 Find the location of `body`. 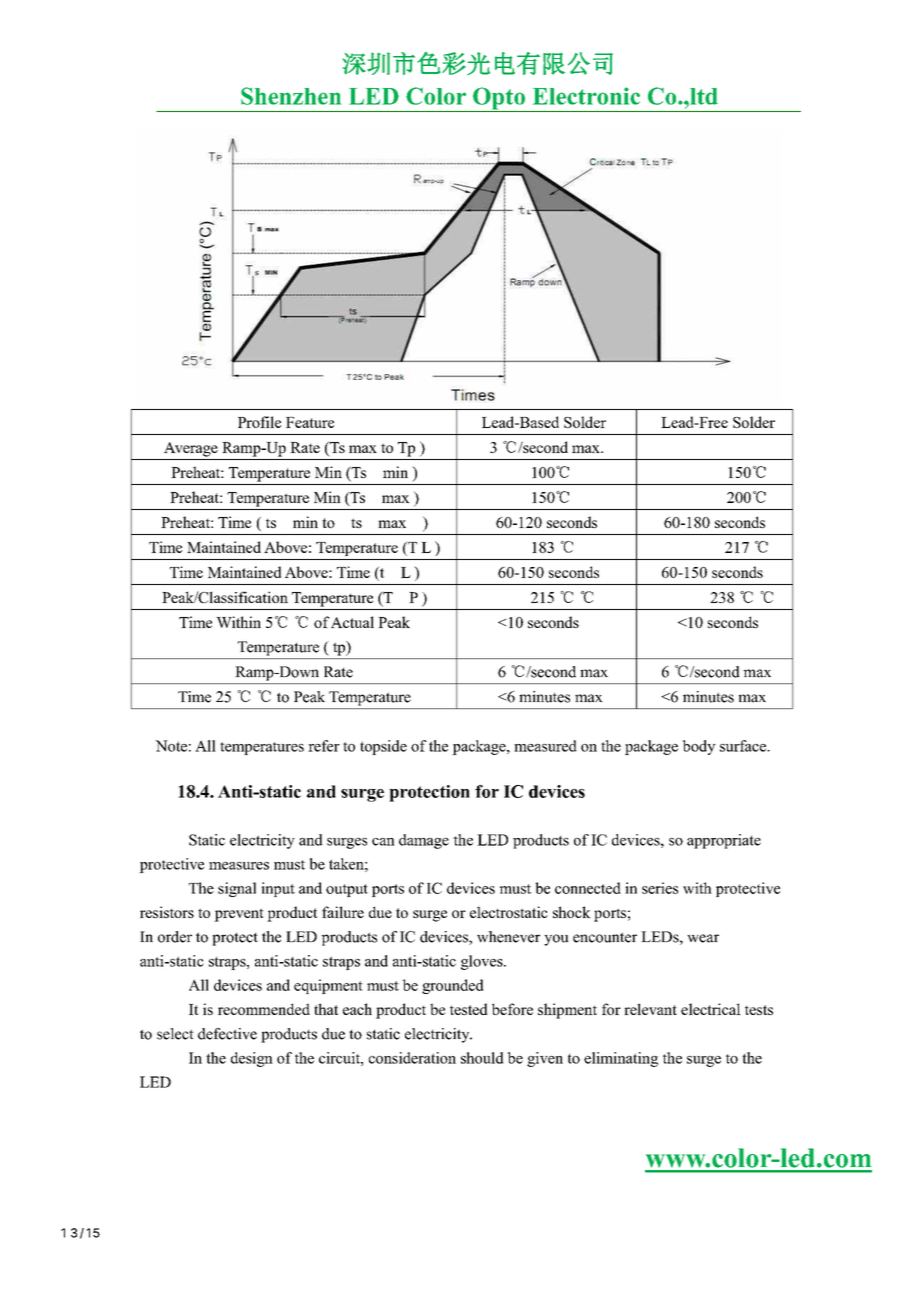

body is located at coordinates (699, 747).
